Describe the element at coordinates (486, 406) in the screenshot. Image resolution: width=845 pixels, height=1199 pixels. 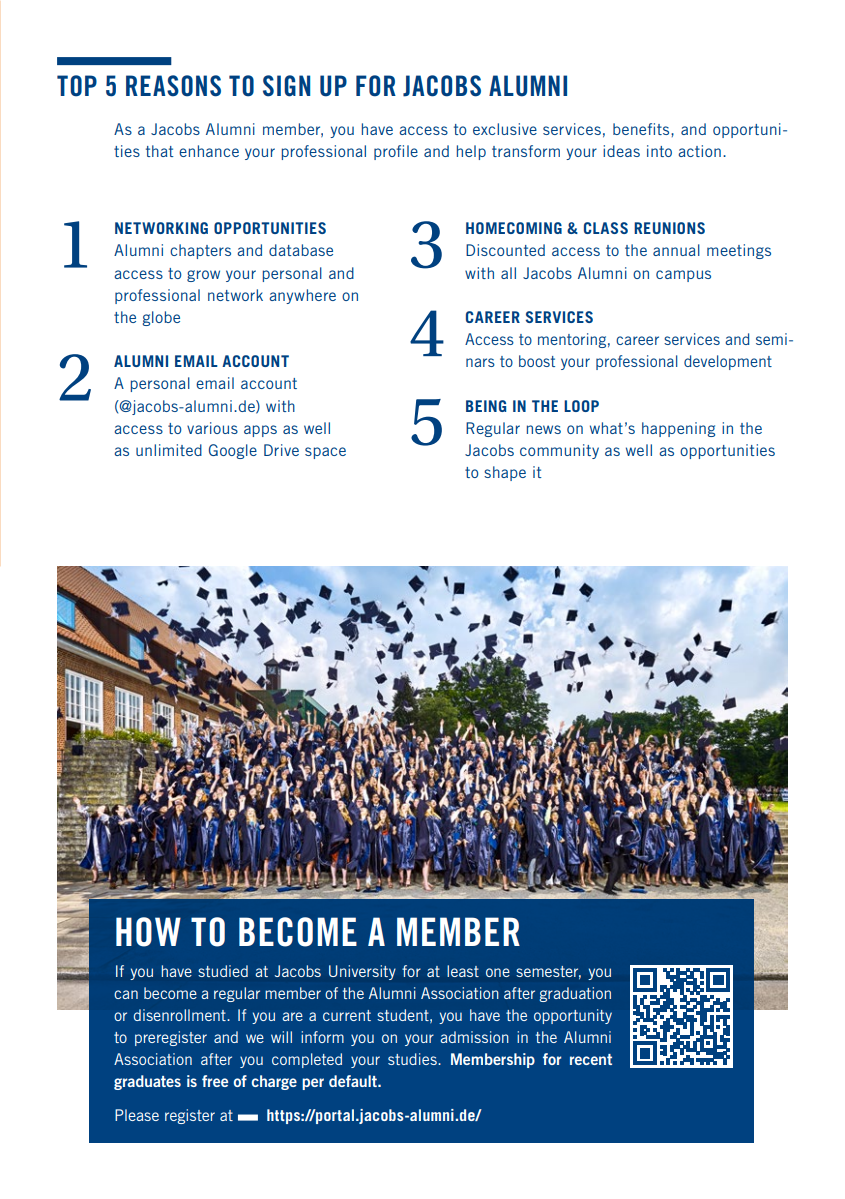
I see `BEING` at that location.
